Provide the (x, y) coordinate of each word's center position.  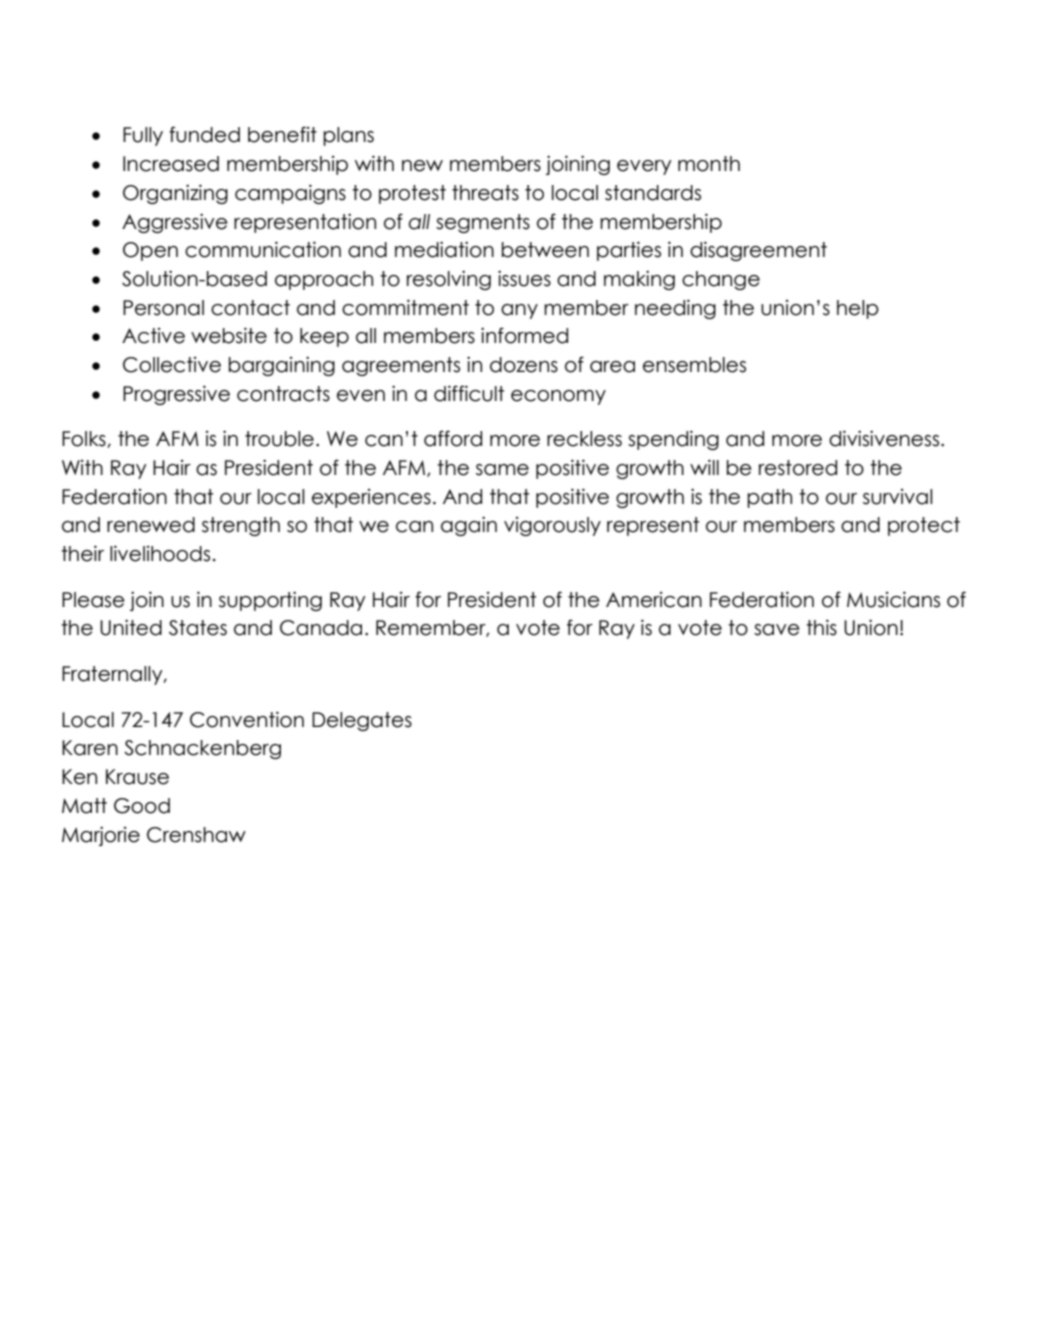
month (709, 164)
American (654, 600)
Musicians (893, 599)
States (198, 628)
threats (485, 193)
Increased (171, 164)
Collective (172, 365)
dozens (524, 365)
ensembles (694, 365)
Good (142, 806)
